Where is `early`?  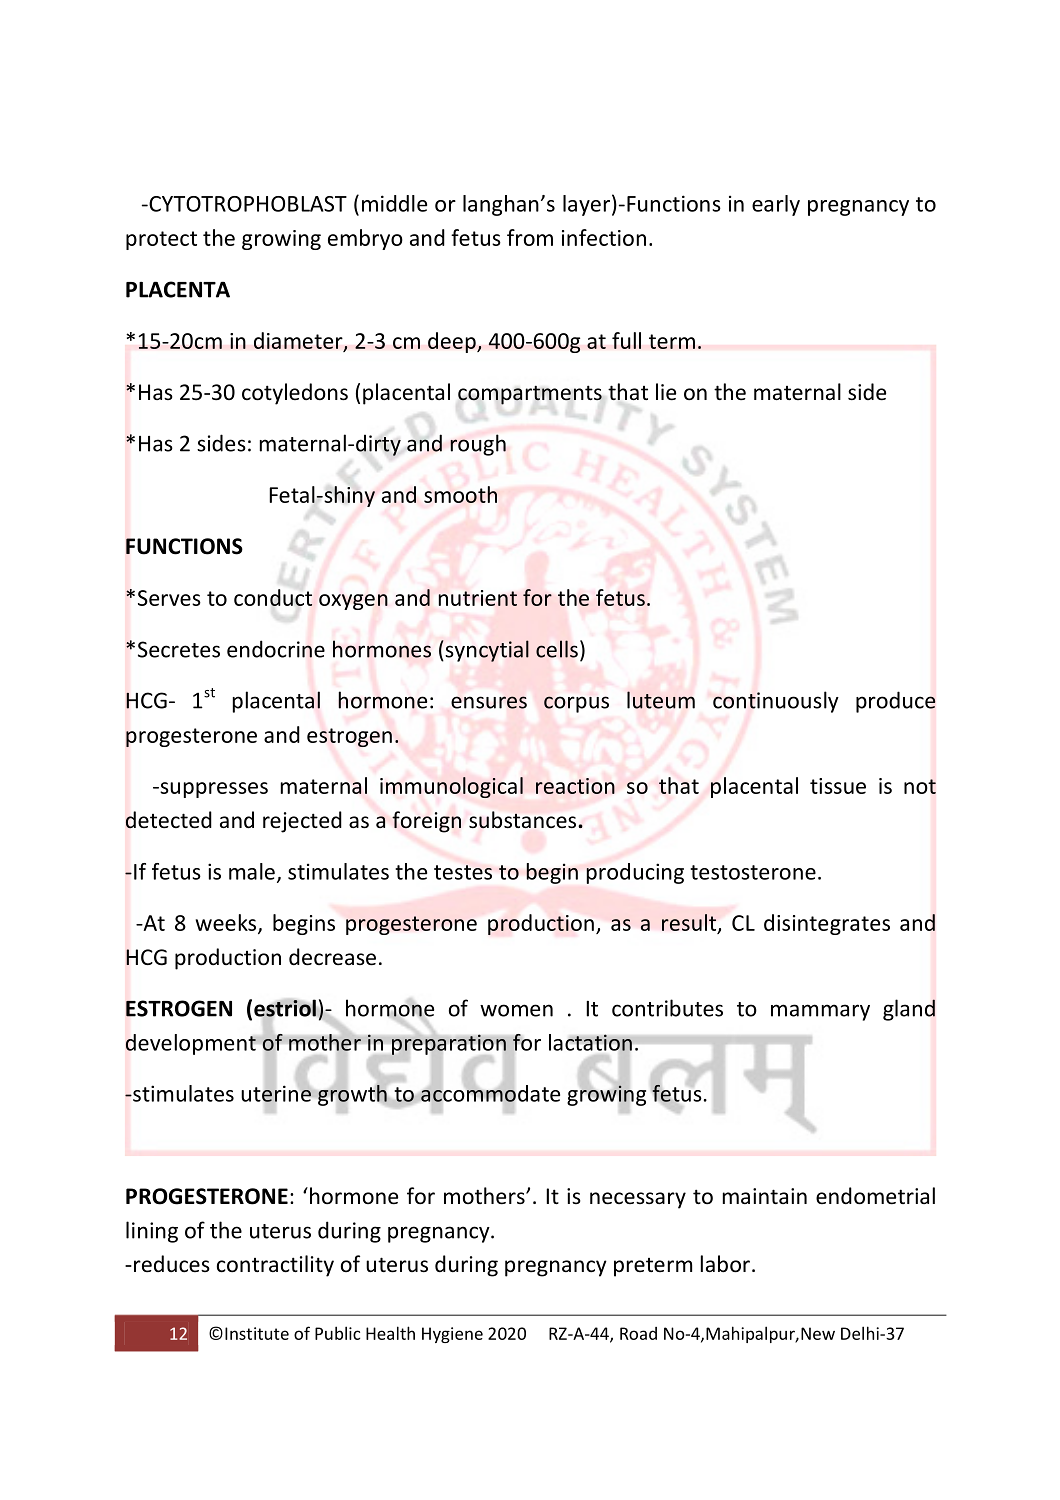 early is located at coordinates (776, 205).
